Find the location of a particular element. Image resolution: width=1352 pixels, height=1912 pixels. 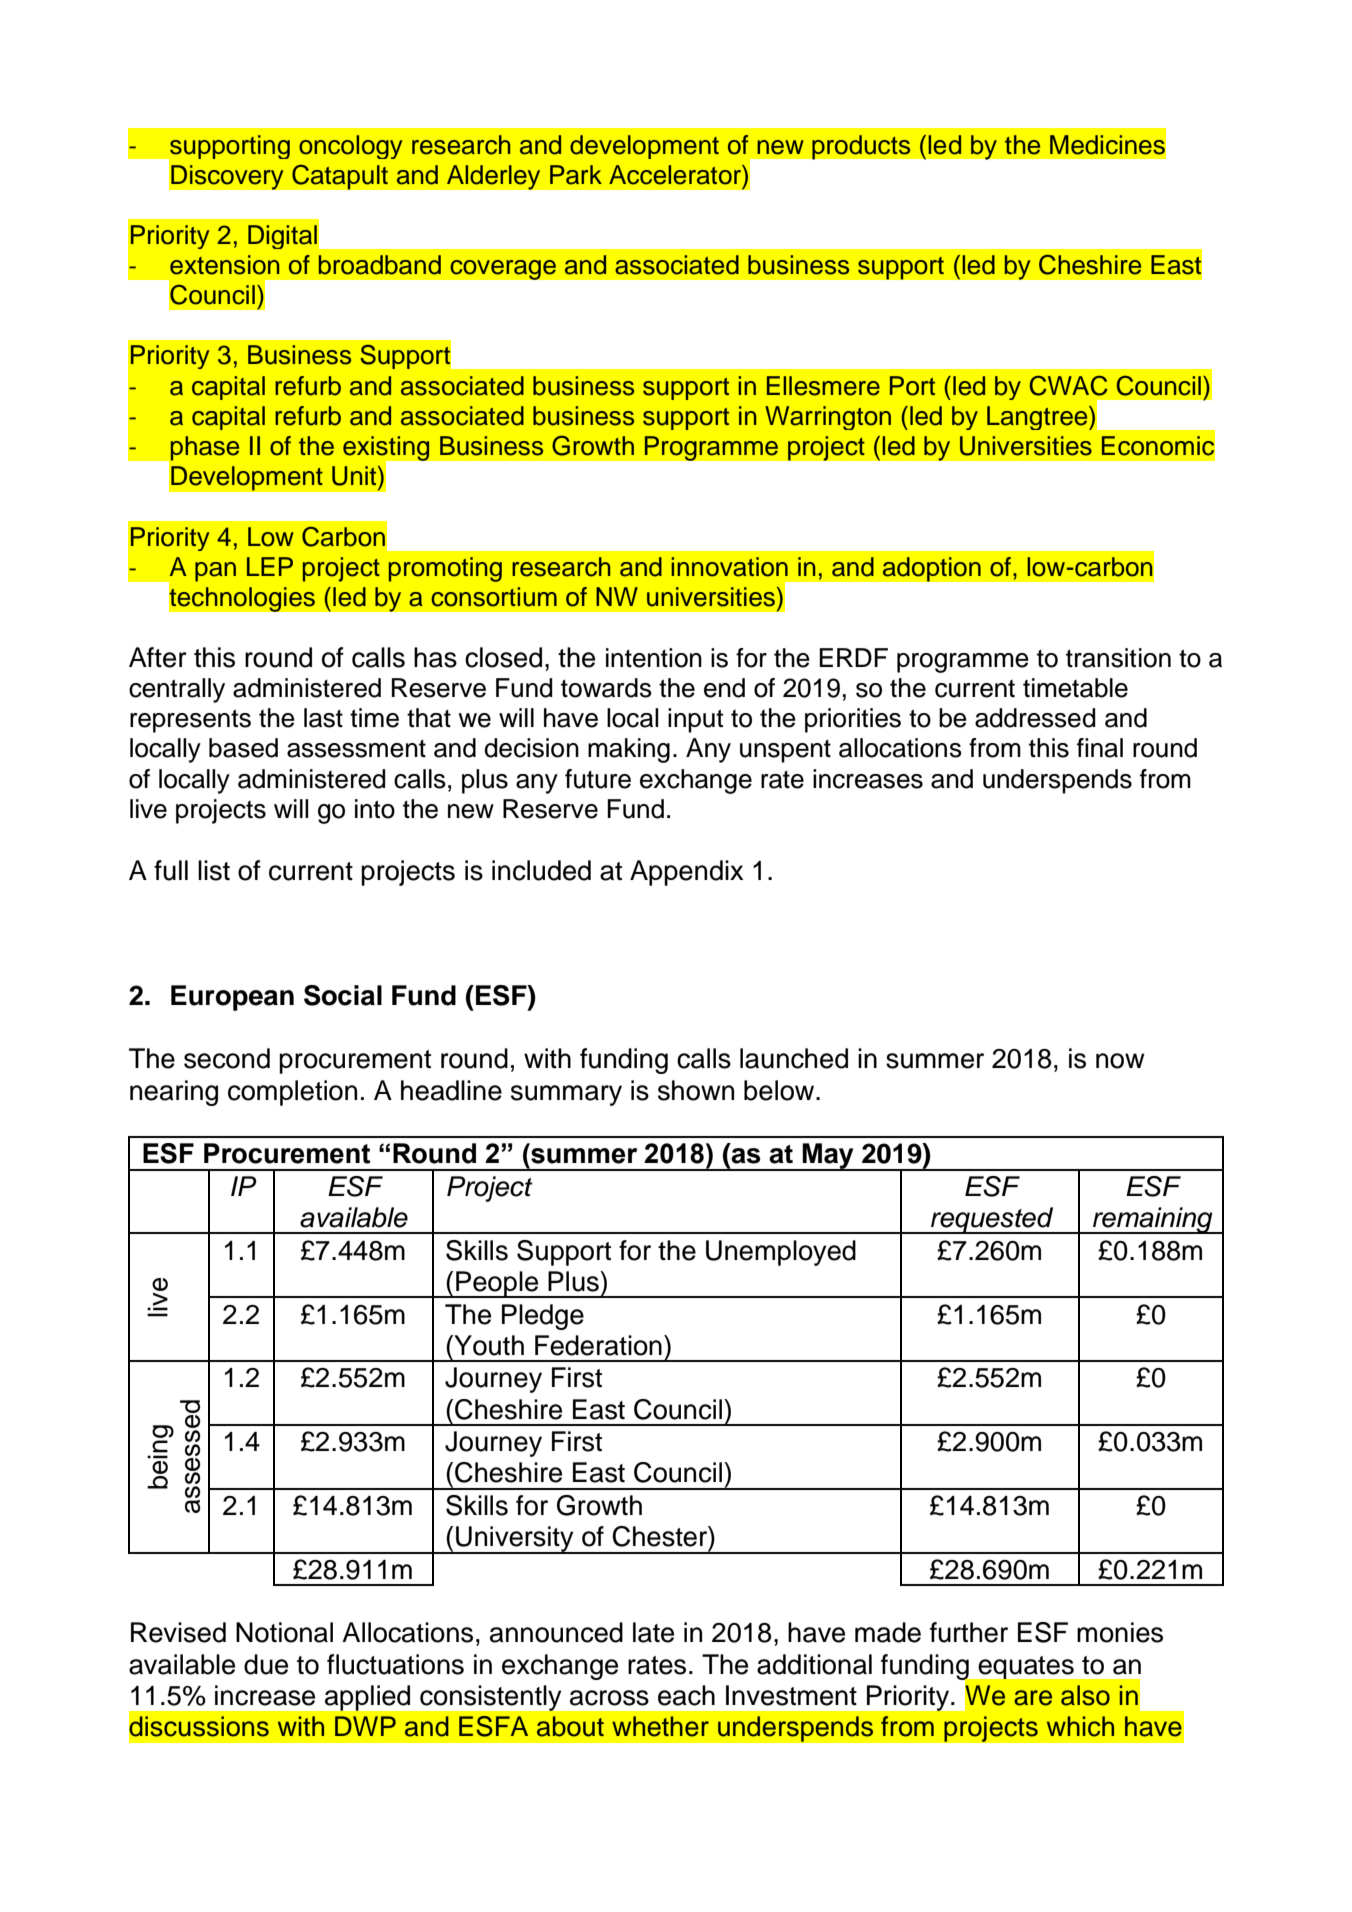

Digital is located at coordinates (282, 237).
